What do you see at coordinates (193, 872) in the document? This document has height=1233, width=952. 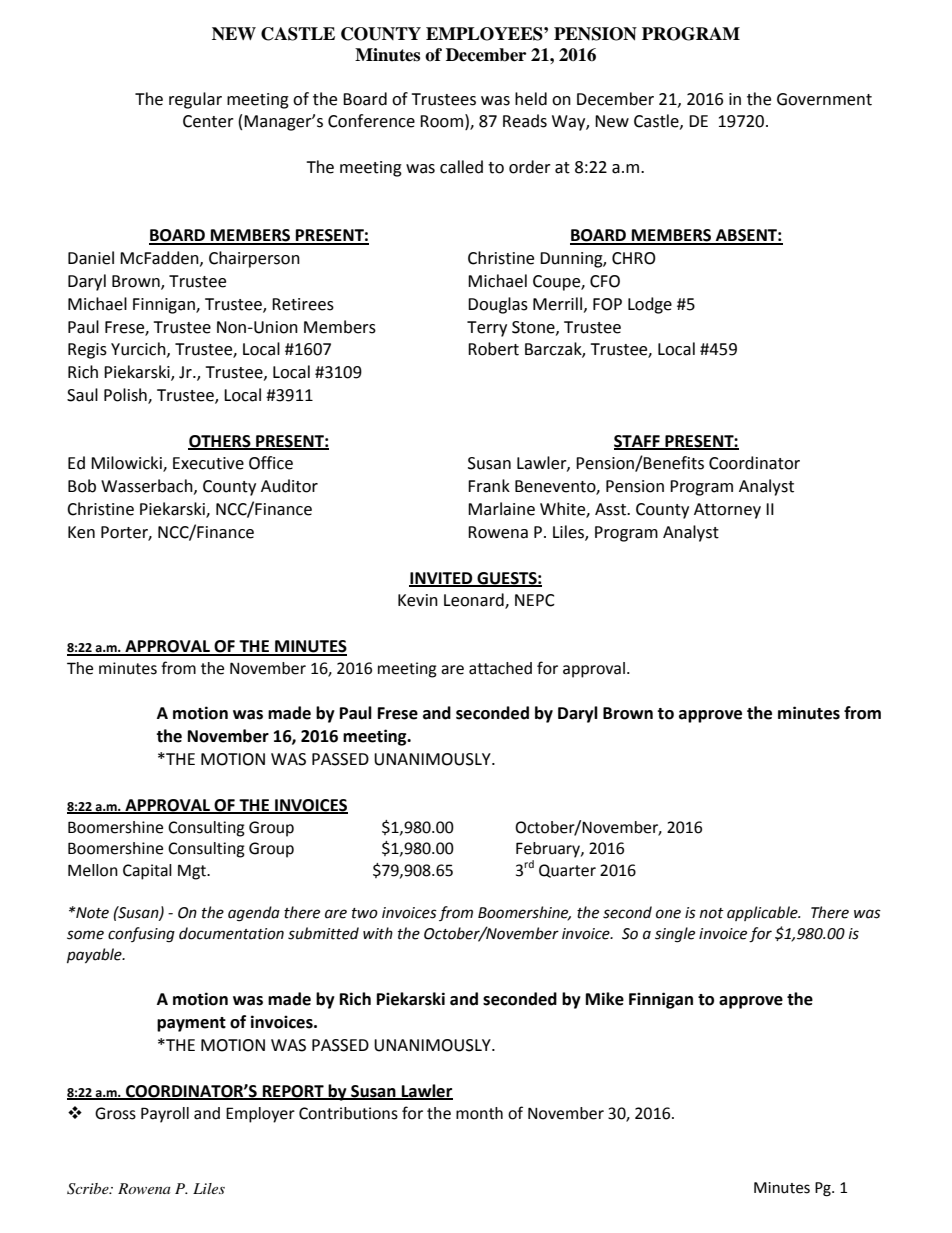 I see `Mgt` at bounding box center [193, 872].
